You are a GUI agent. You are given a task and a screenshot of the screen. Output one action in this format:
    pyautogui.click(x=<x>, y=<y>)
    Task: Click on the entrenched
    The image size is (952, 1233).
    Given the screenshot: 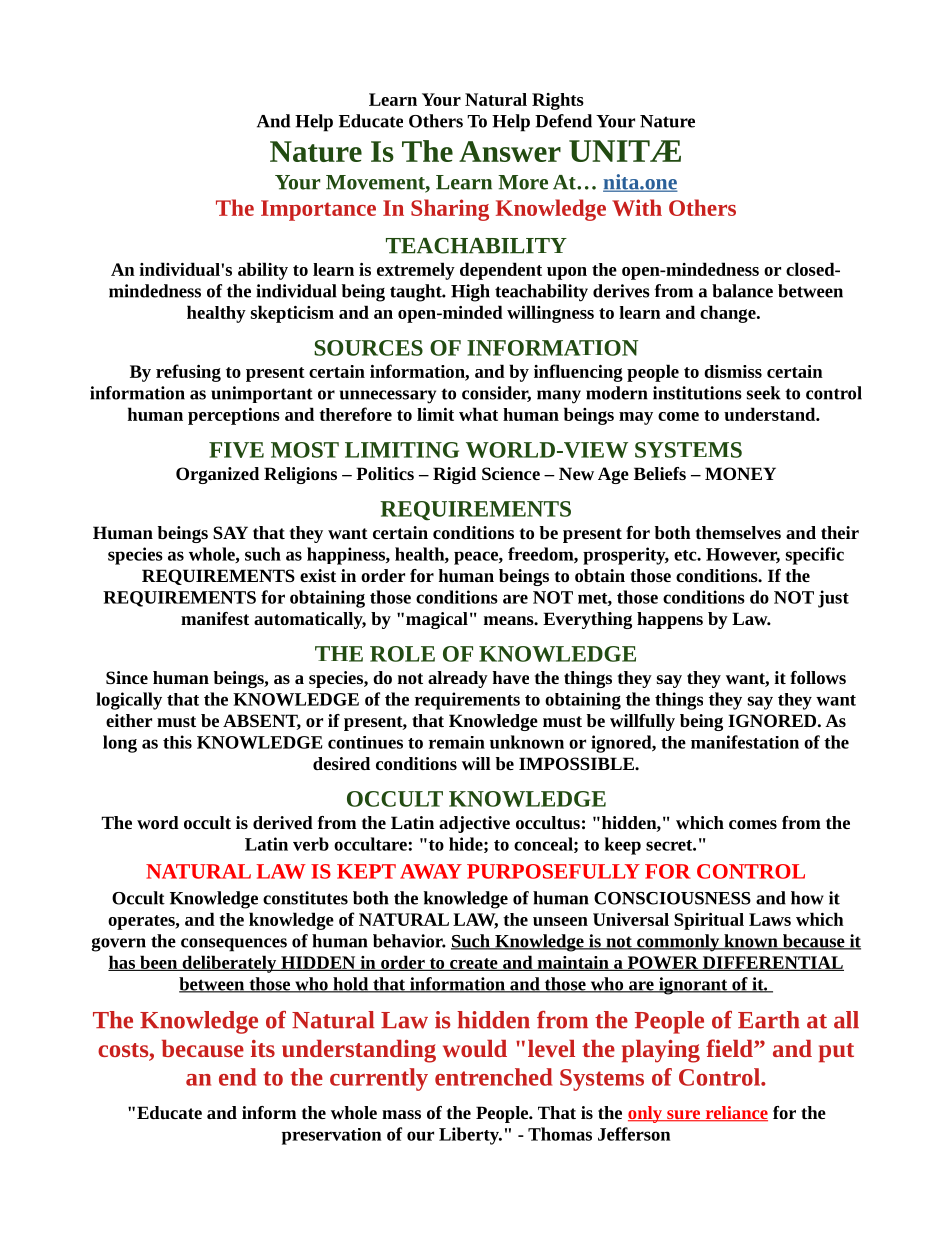 What is the action you would take?
    pyautogui.click(x=493, y=1077)
